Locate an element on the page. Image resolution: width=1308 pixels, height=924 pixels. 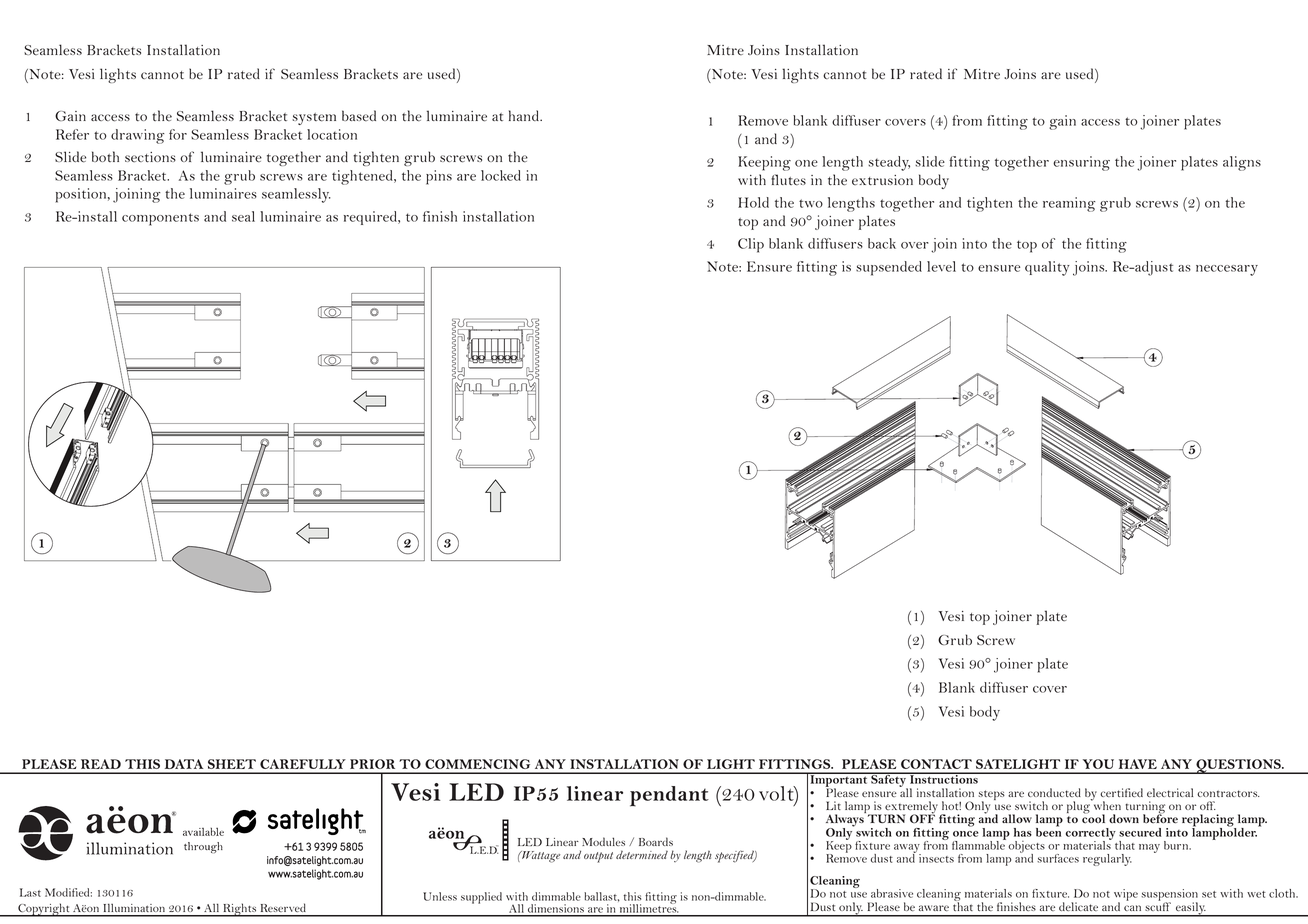
ensuring is located at coordinates (1081, 163).
